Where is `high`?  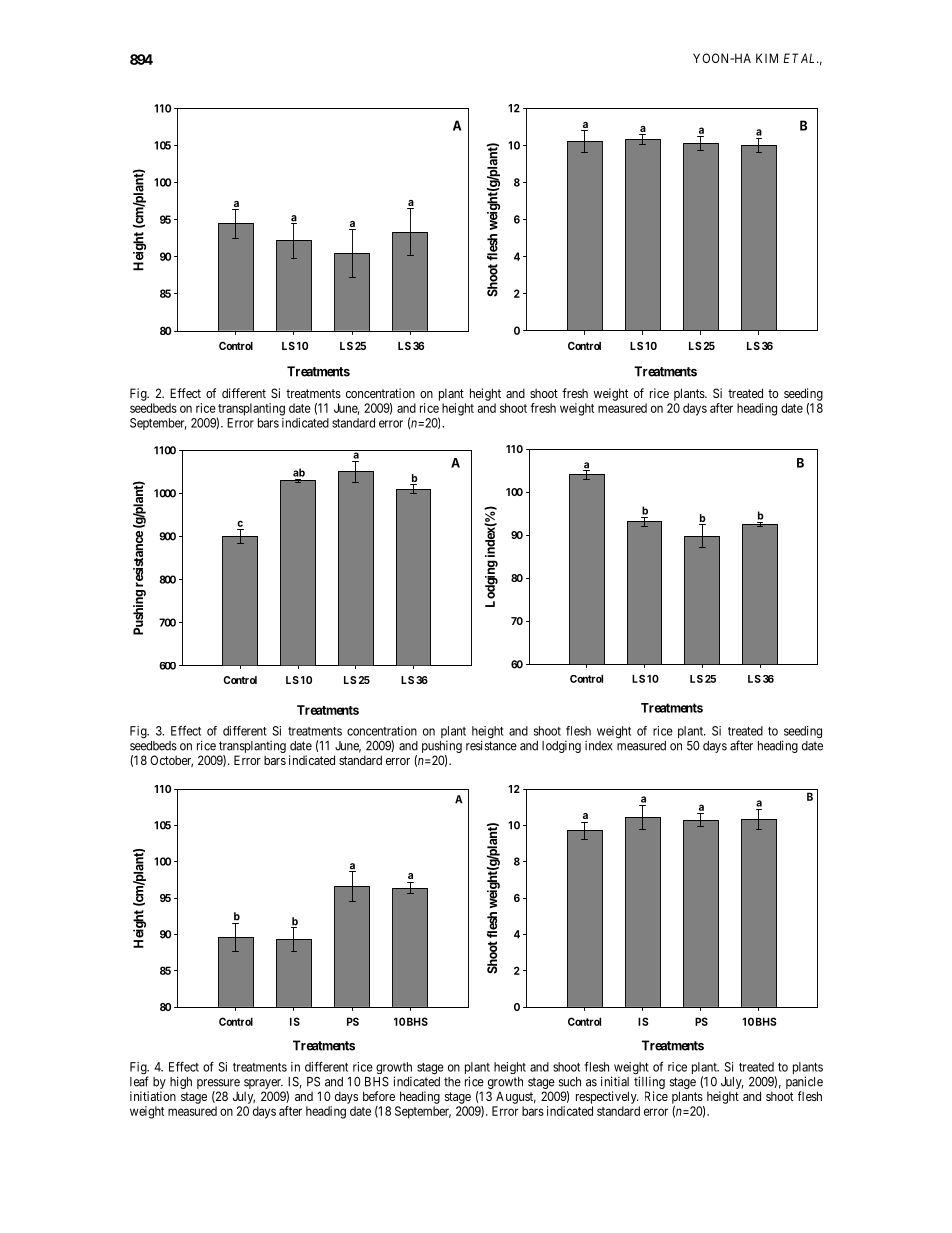
high is located at coordinates (181, 1082).
